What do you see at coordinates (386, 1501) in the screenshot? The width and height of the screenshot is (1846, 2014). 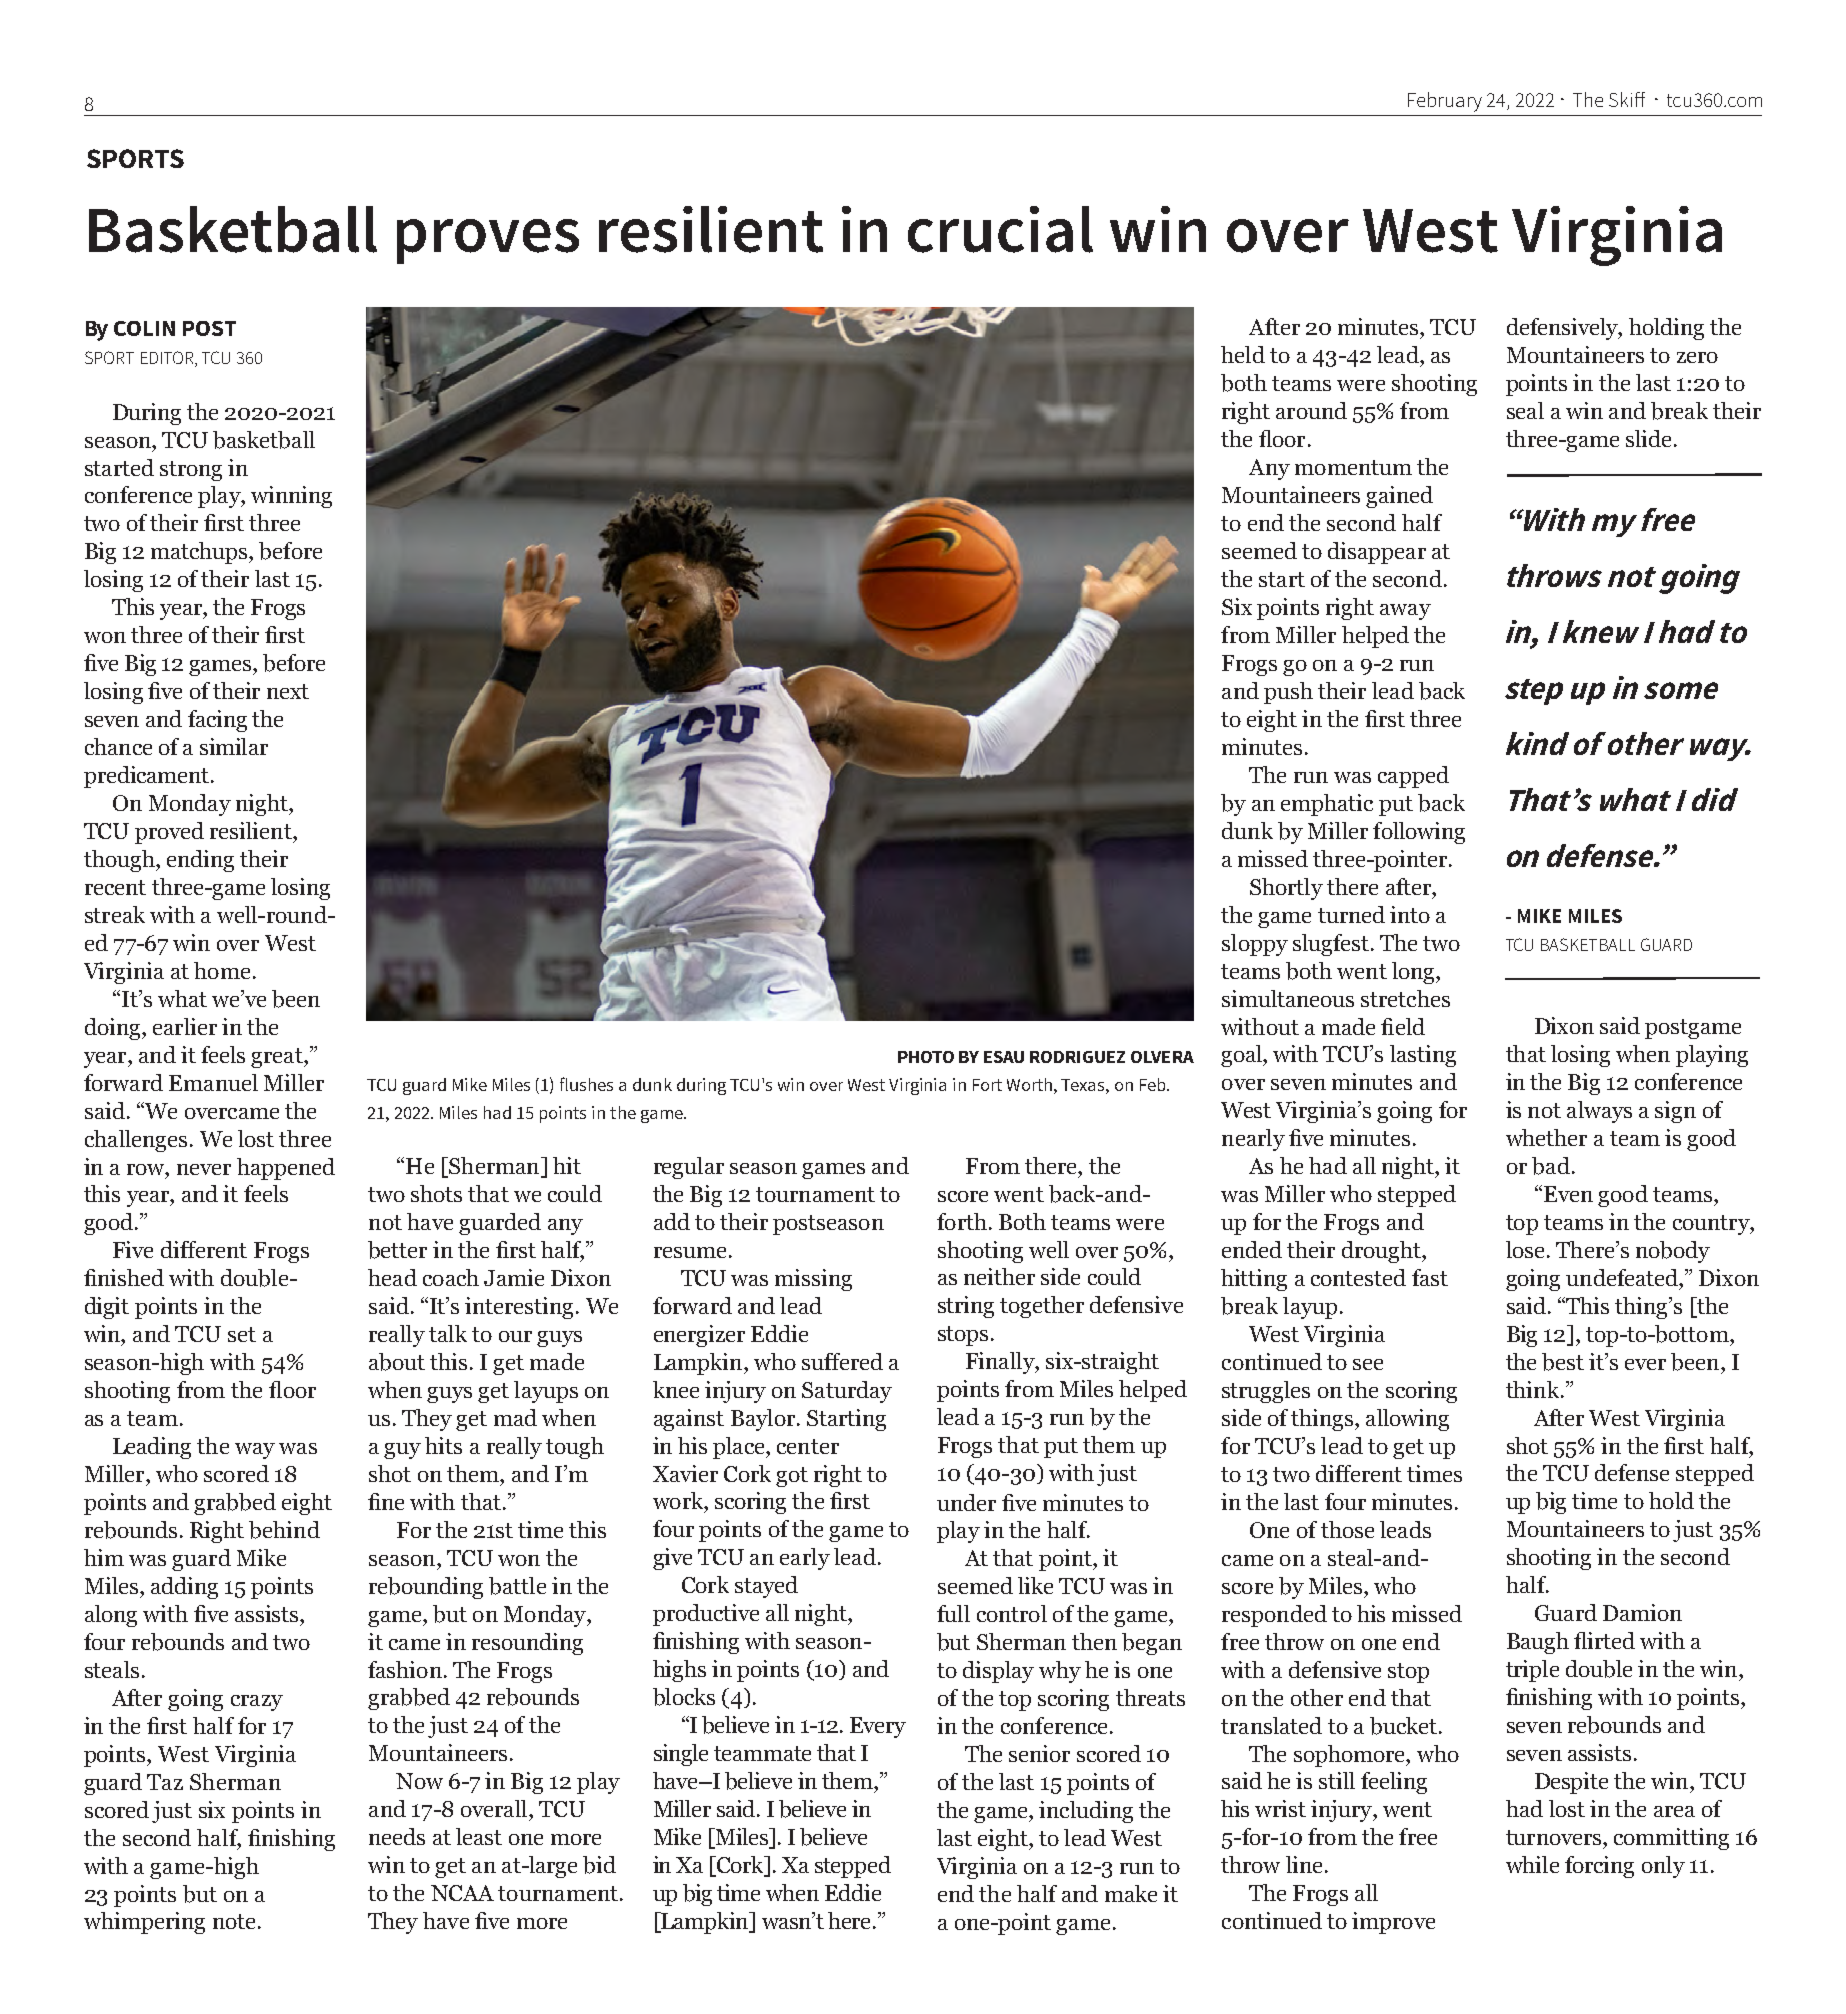 I see `fine` at bounding box center [386, 1501].
